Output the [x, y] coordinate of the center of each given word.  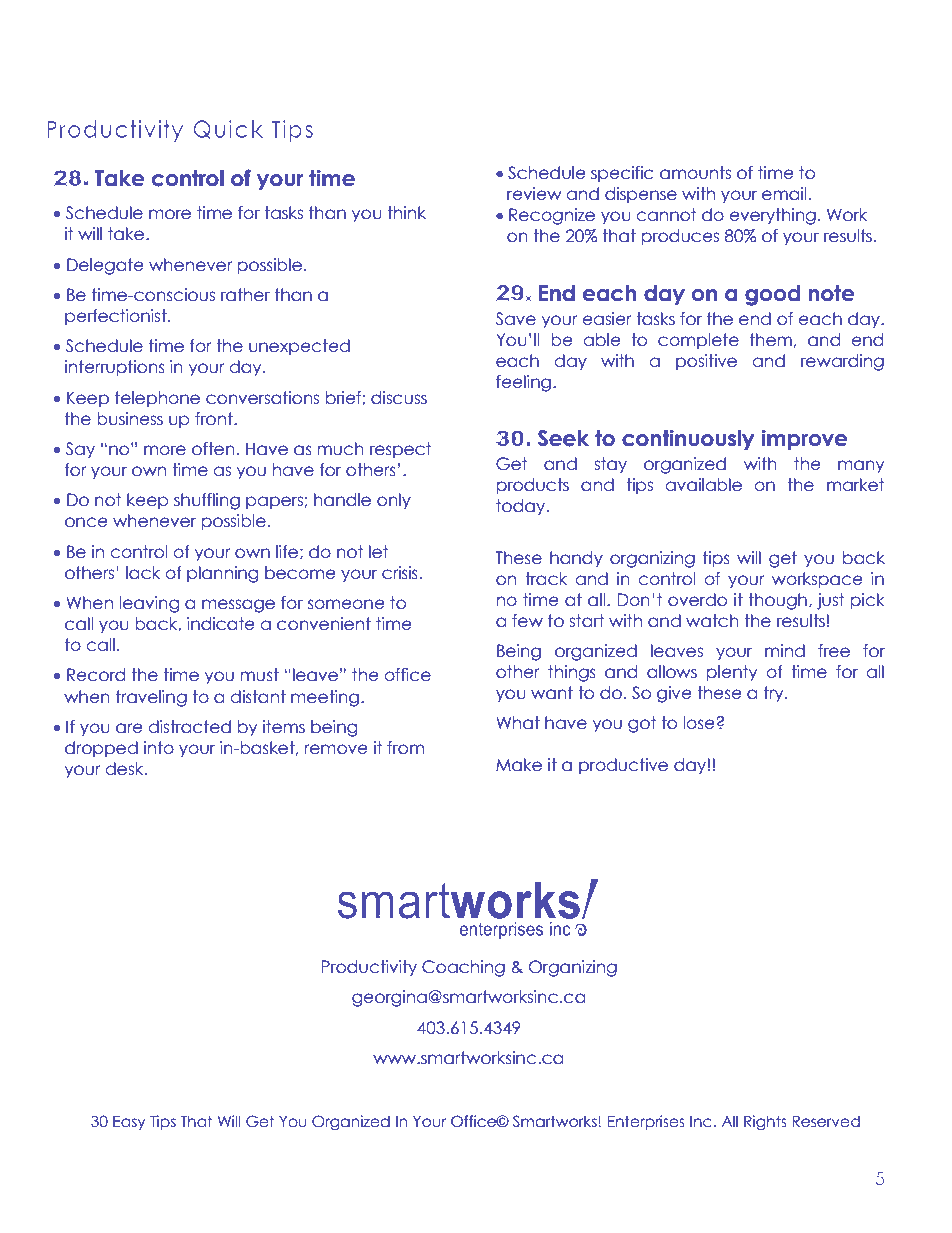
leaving [149, 604]
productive [623, 766]
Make [519, 765]
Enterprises [646, 1122]
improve [804, 439]
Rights [765, 1122]
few [527, 621]
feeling [523, 383]
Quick [228, 129]
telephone [157, 399]
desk [126, 769]
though [777, 601]
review [534, 194]
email [784, 194]
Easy [129, 1123]
